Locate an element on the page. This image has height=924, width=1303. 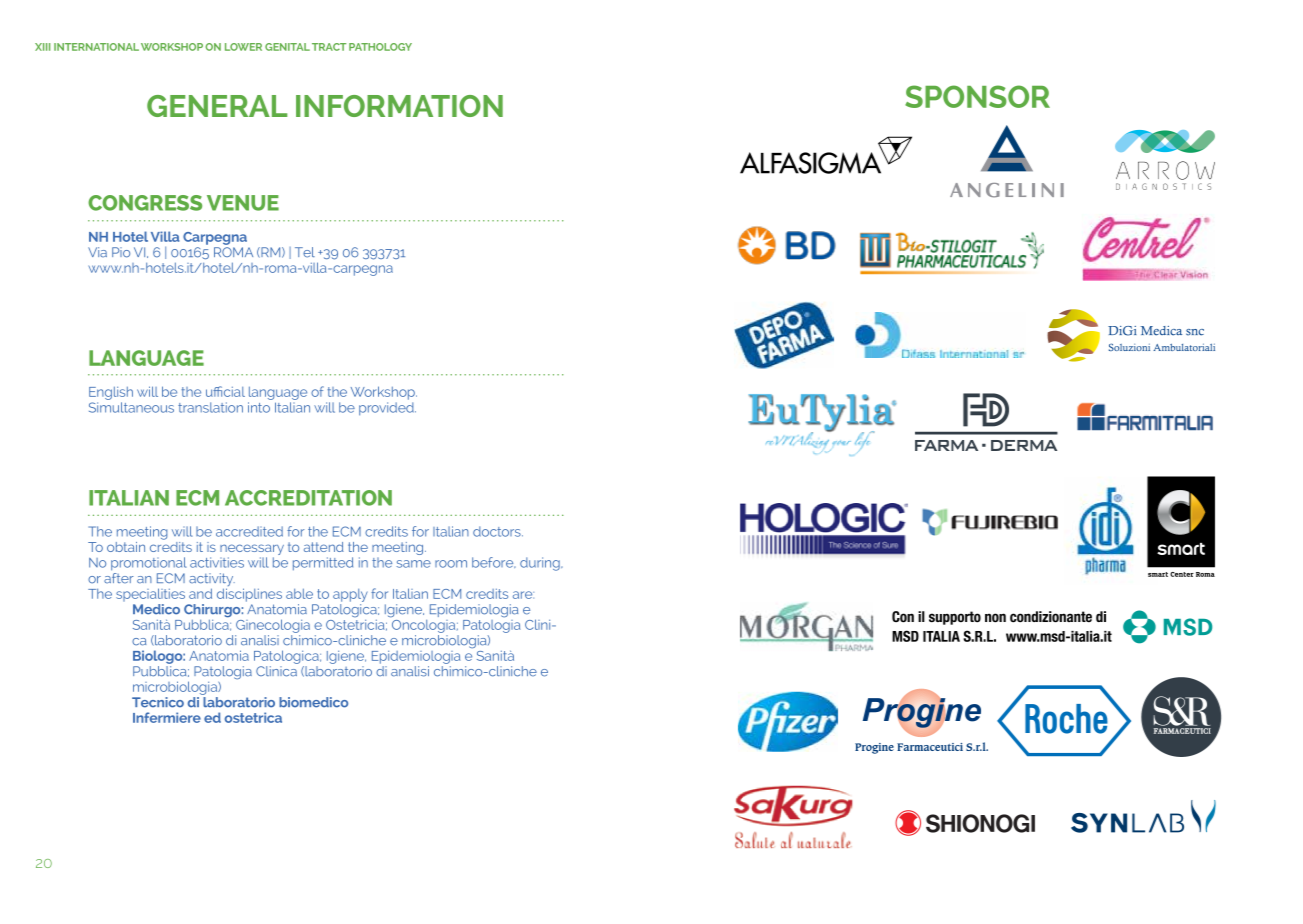
SPONSOR is located at coordinates (977, 96).
